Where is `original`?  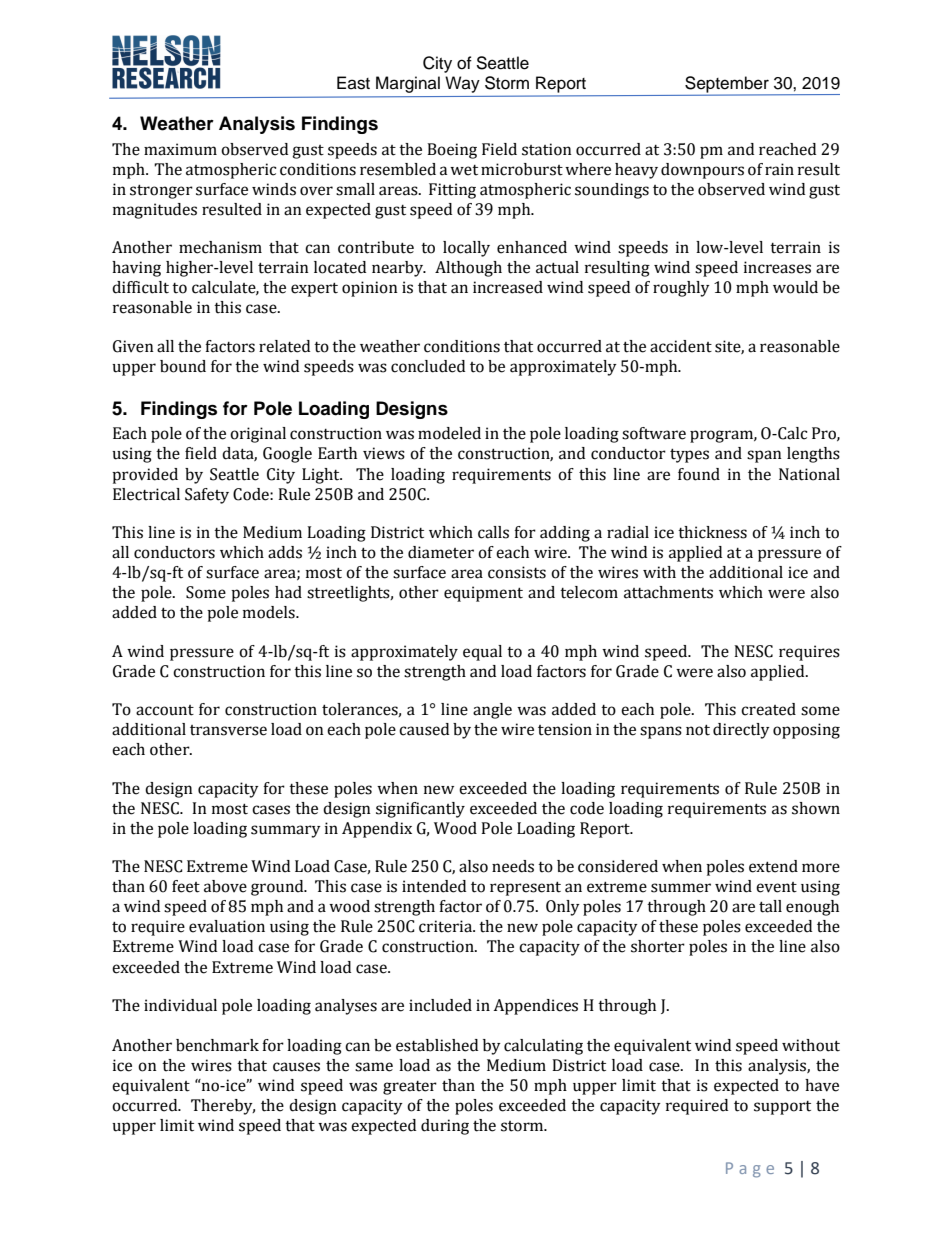 original is located at coordinates (258, 435).
